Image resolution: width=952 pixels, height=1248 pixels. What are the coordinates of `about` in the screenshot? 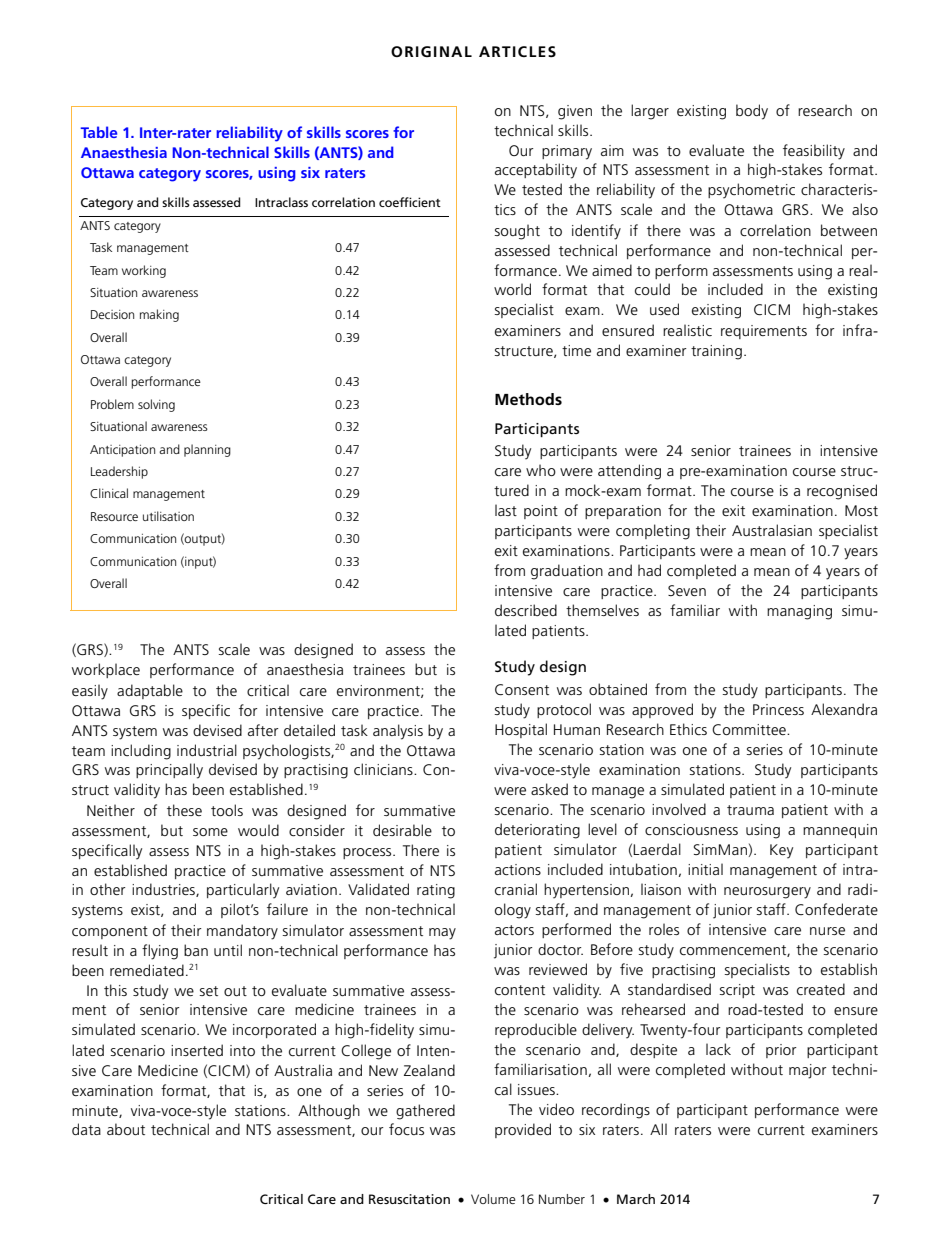 It's located at (126, 1129).
